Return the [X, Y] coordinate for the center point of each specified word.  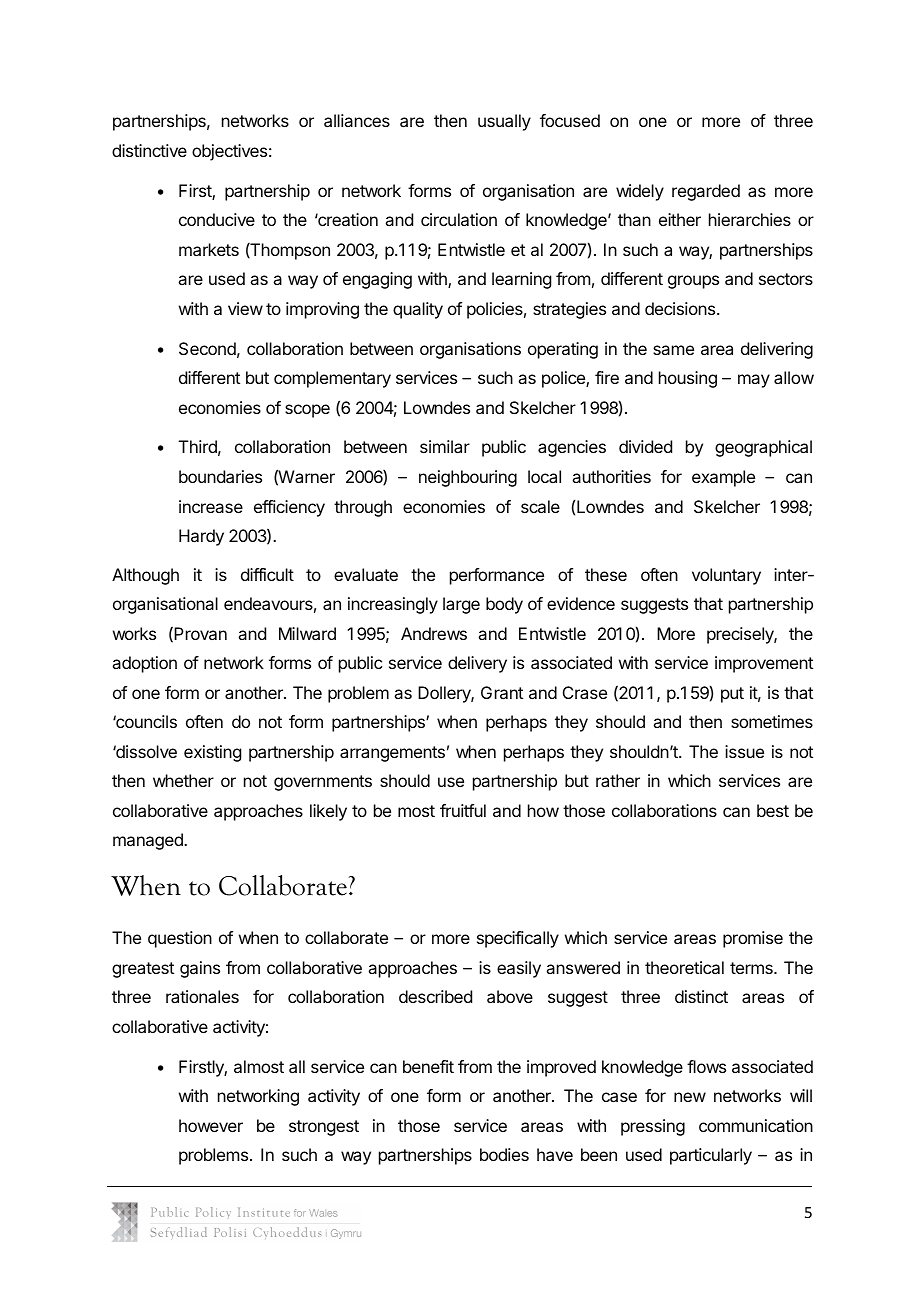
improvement [764, 664]
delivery [477, 664]
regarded [706, 192]
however [211, 1125]
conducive [217, 219]
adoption [144, 664]
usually [504, 122]
